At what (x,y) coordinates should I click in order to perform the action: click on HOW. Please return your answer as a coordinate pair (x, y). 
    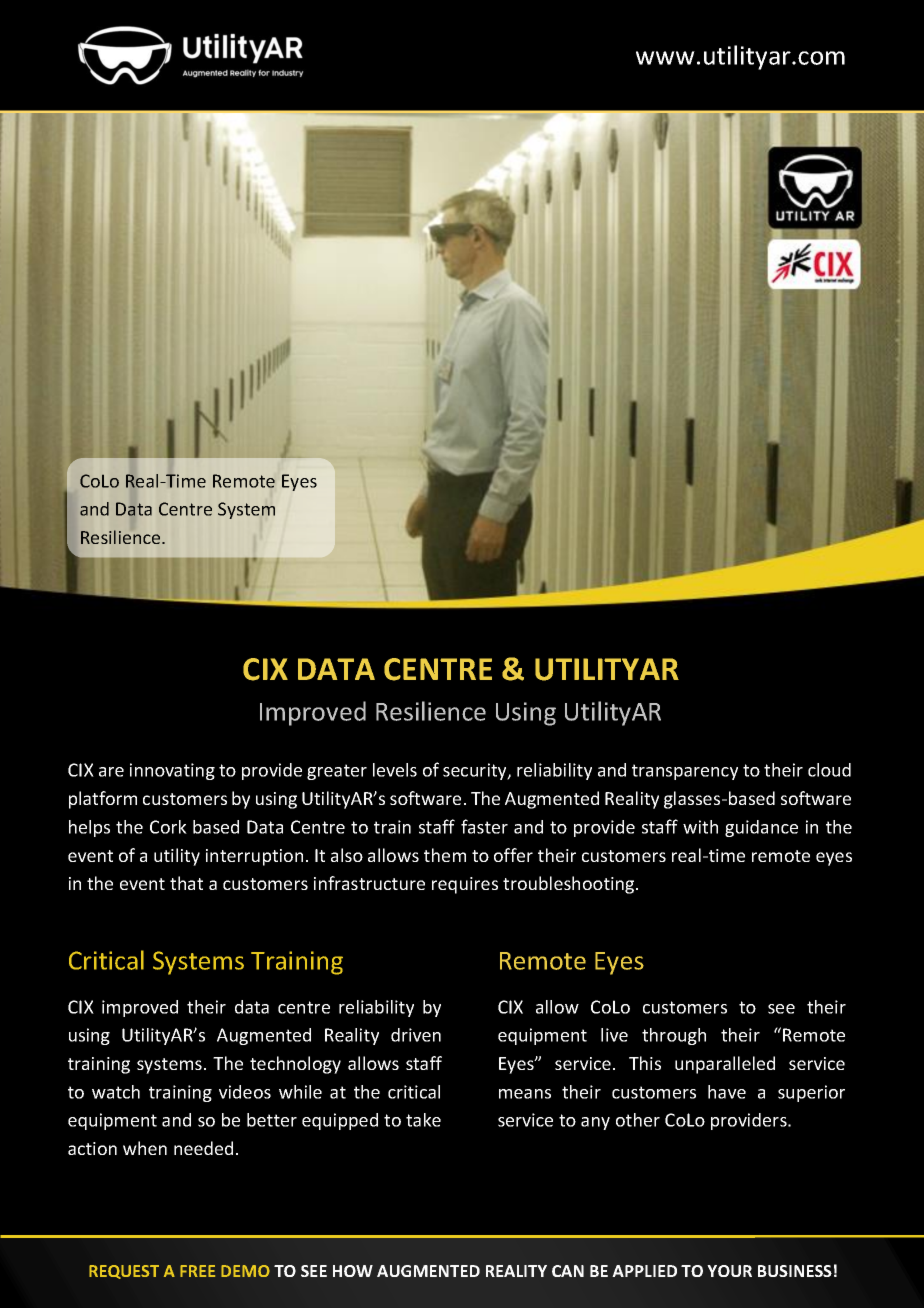
    Looking at the image, I should click on (353, 1271).
